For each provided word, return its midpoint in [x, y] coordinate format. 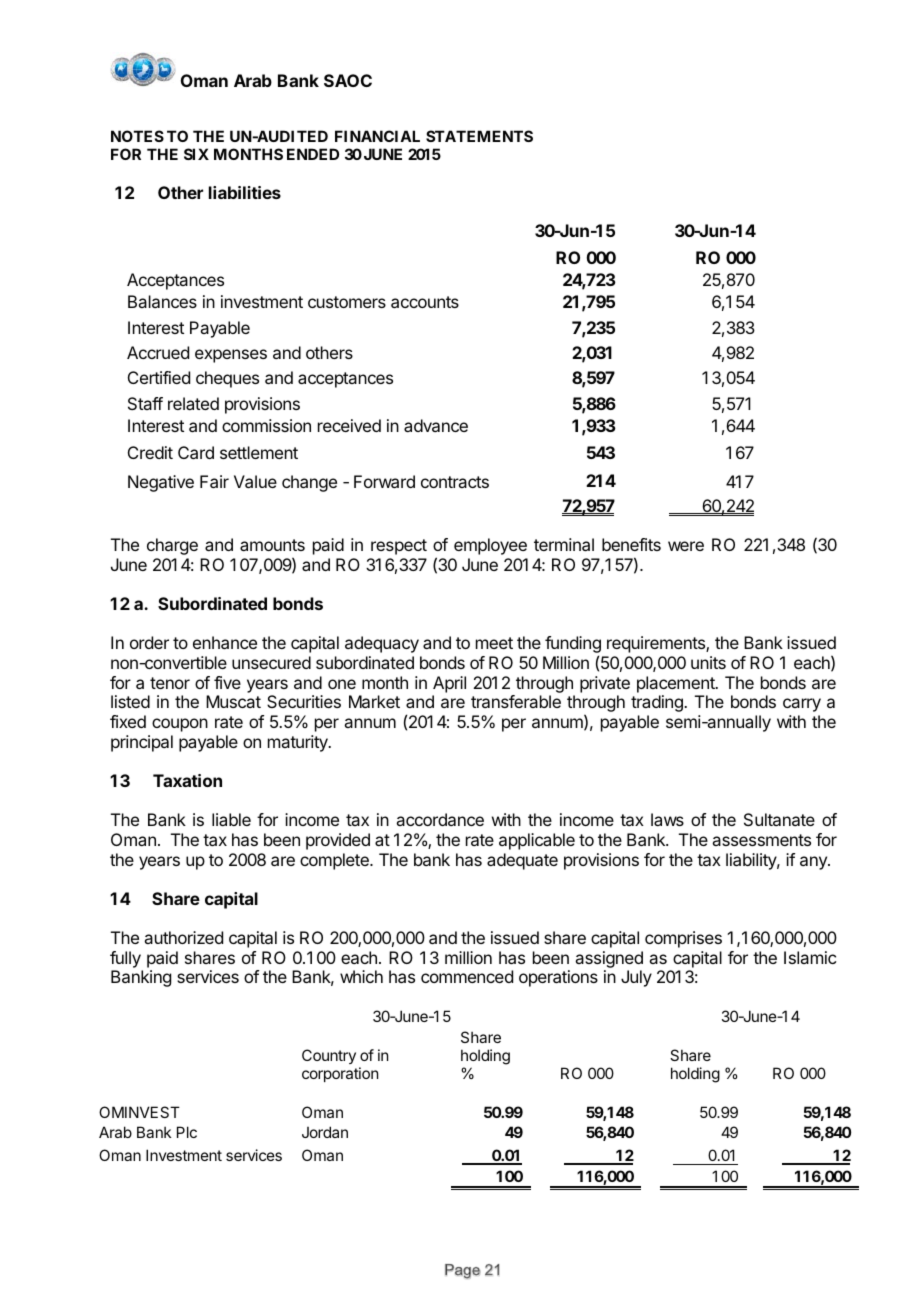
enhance [225, 642]
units [708, 662]
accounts [425, 302]
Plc [187, 1132]
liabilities [245, 192]
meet [494, 643]
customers [347, 302]
